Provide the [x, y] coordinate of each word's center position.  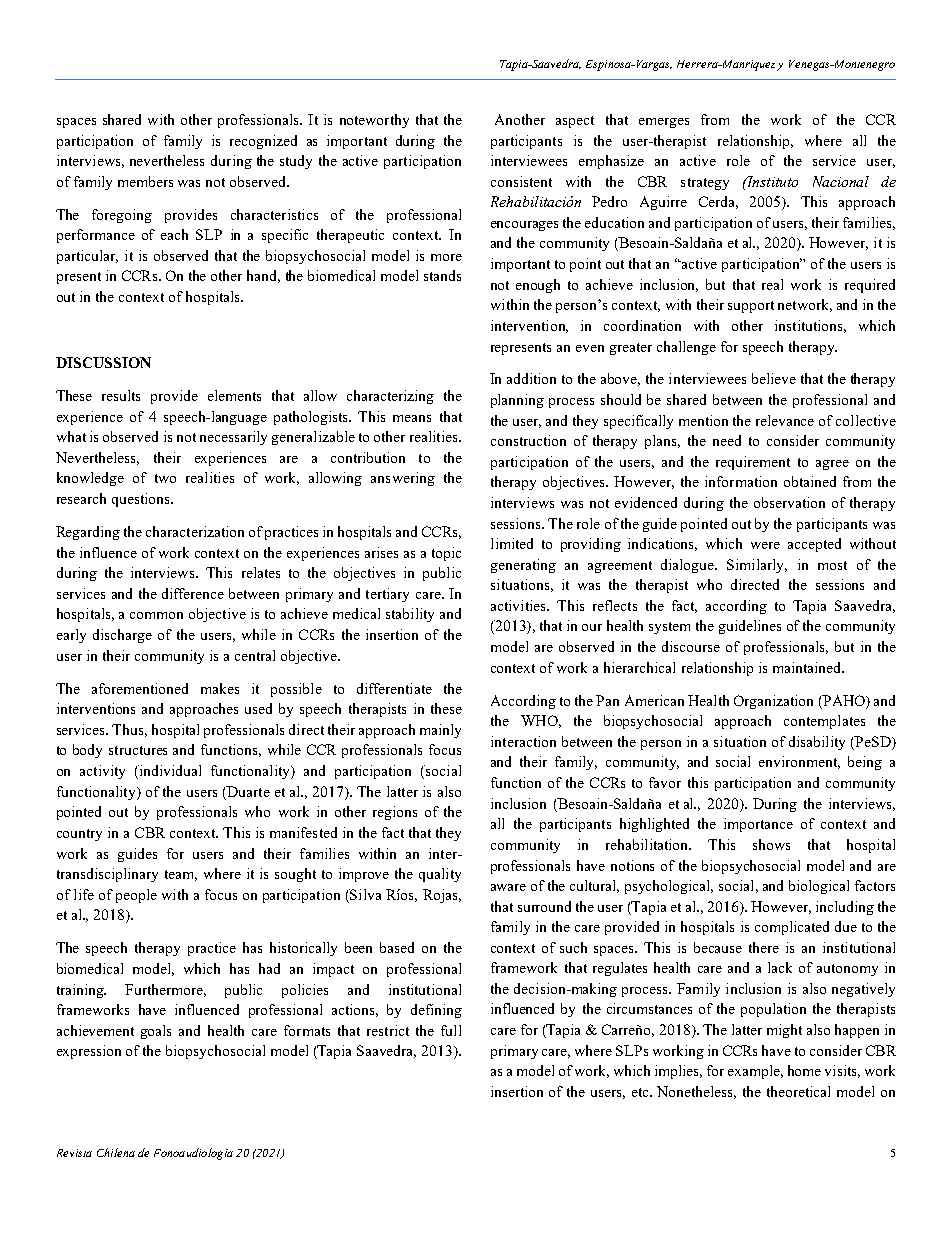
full [451, 1030]
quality [440, 875]
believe [774, 378]
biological [819, 887]
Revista [74, 1153]
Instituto [771, 181]
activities [519, 605]
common [156, 615]
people [136, 896]
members [145, 181]
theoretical [798, 1091]
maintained [808, 667]
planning [517, 401]
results [121, 395]
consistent [521, 181]
